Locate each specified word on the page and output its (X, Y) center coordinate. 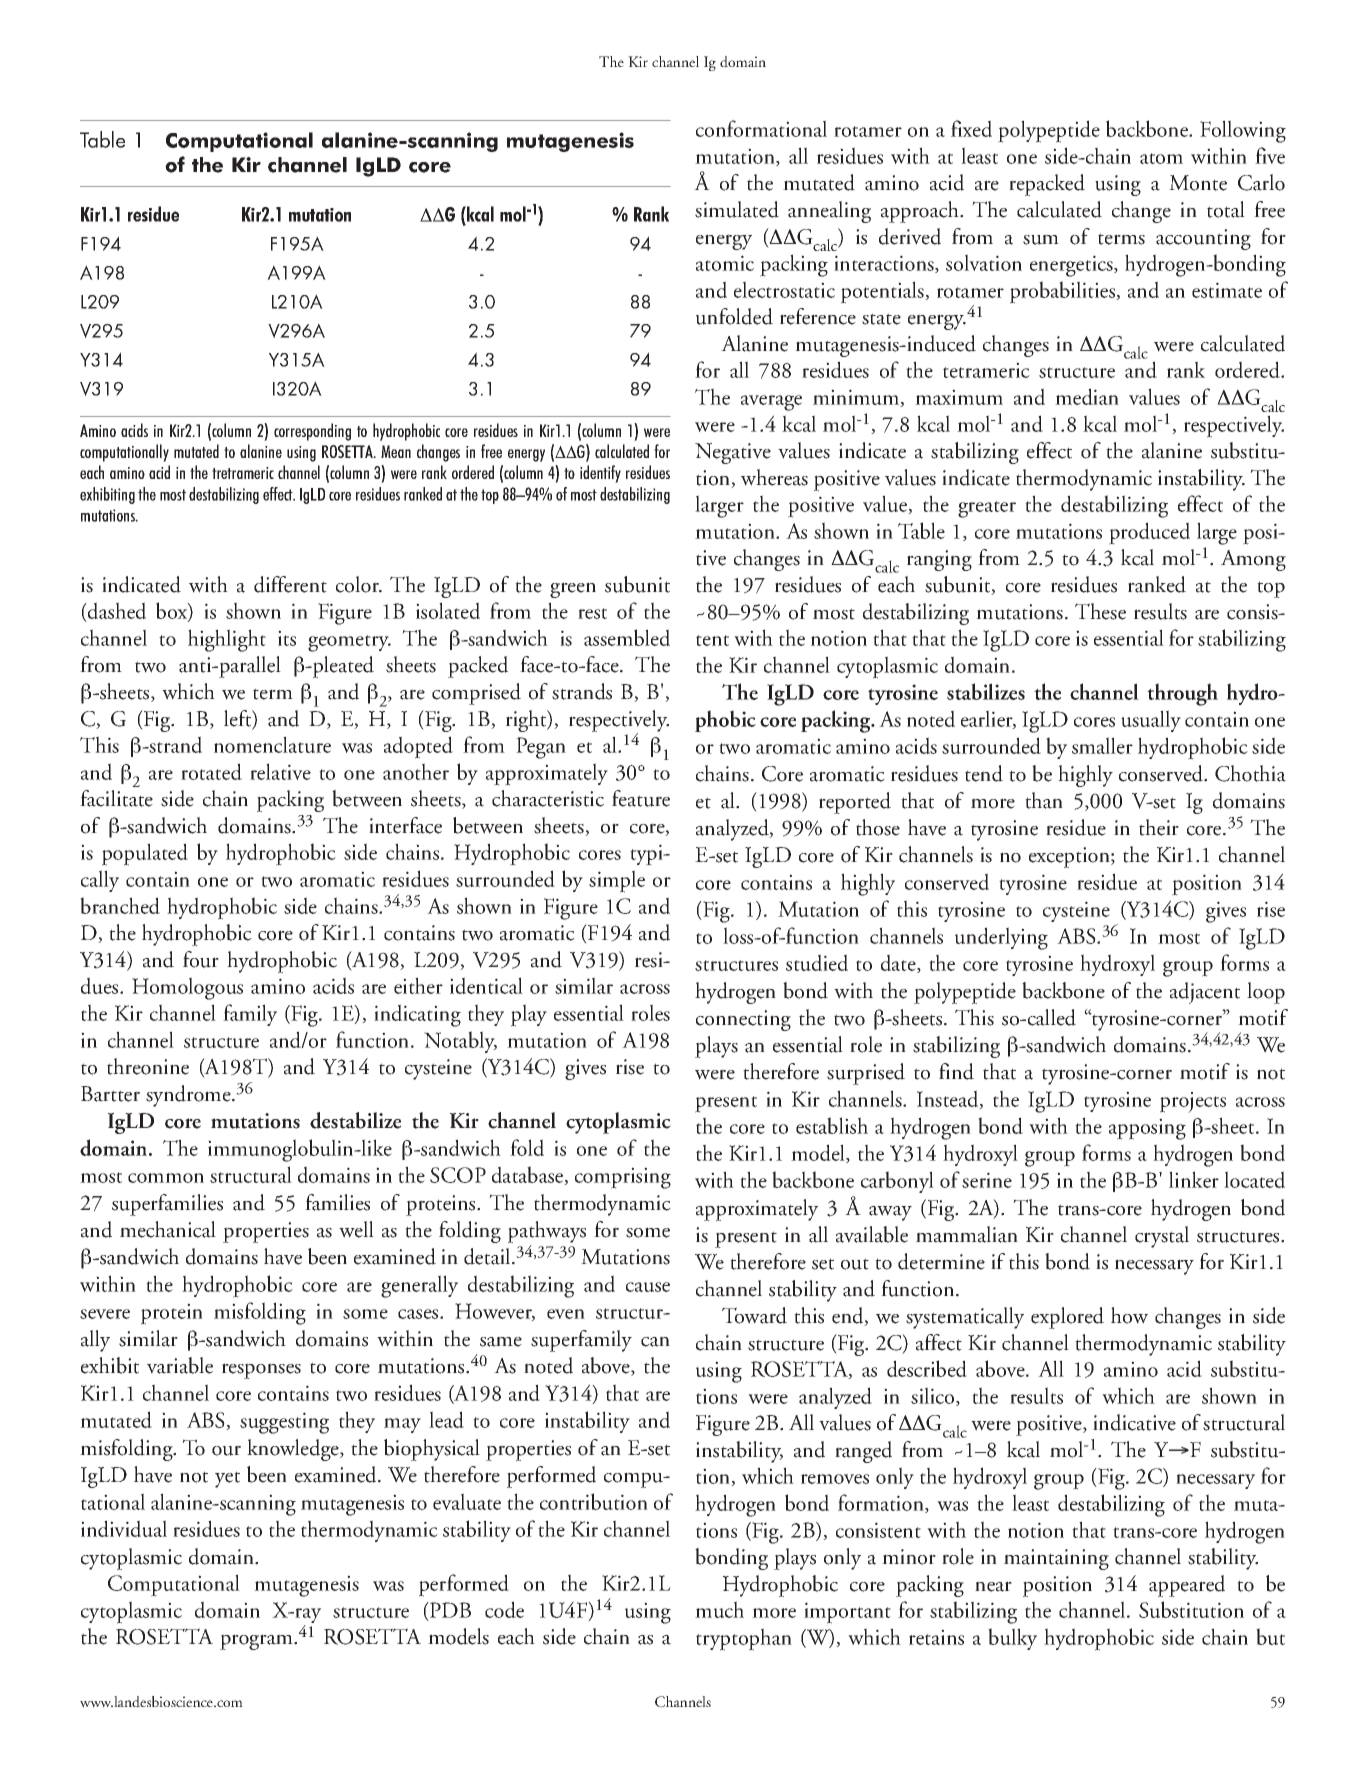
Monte (1198, 183)
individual (124, 1528)
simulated (737, 209)
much (719, 1609)
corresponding (312, 432)
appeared (1187, 1586)
